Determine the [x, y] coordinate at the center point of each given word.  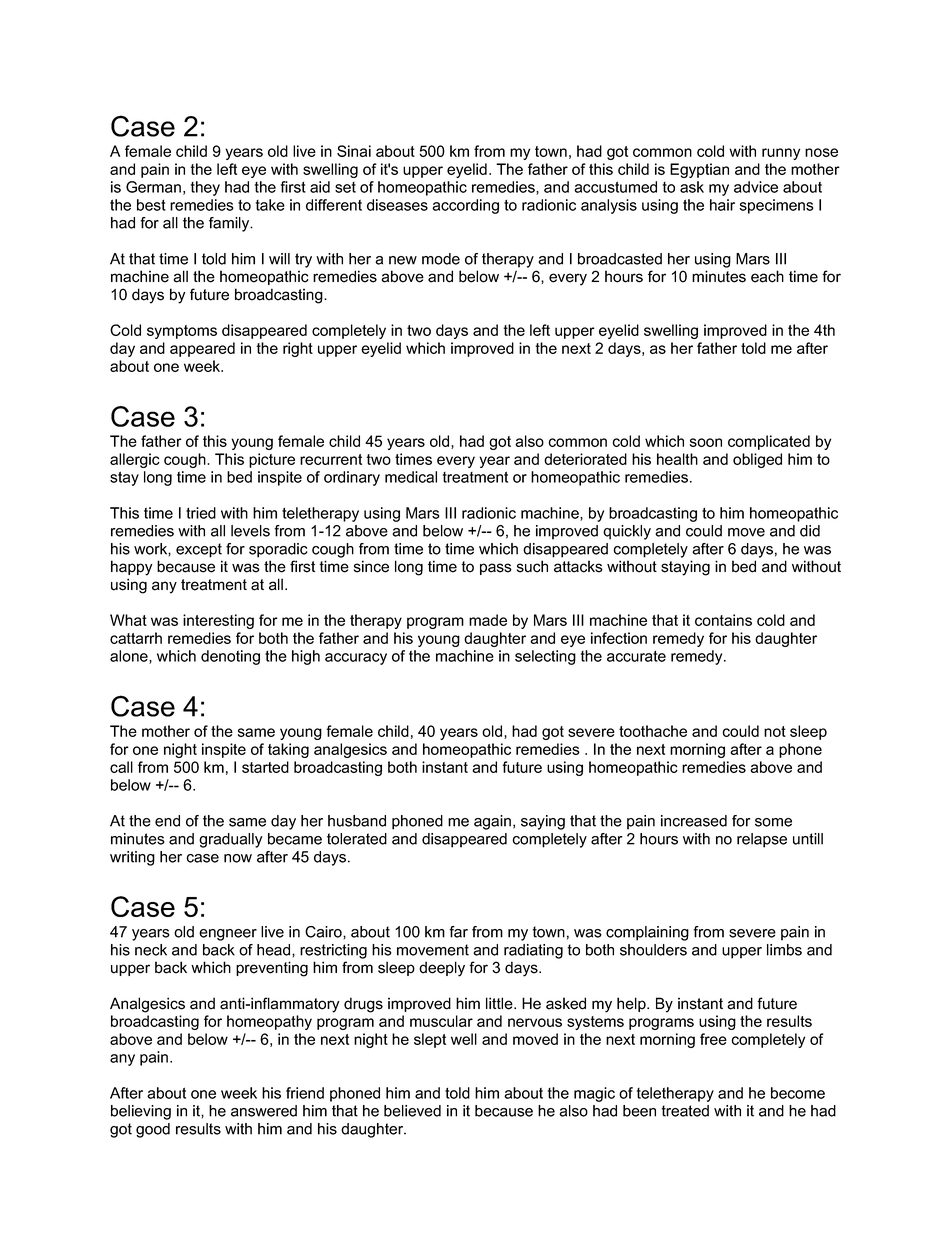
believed [412, 1111]
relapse [762, 840]
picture [272, 460]
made [488, 620]
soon [706, 442]
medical [411, 477]
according [465, 206]
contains [723, 620]
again [492, 822]
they [205, 188]
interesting [218, 621]
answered [264, 1111]
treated [685, 1111]
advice [756, 187]
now [238, 858]
